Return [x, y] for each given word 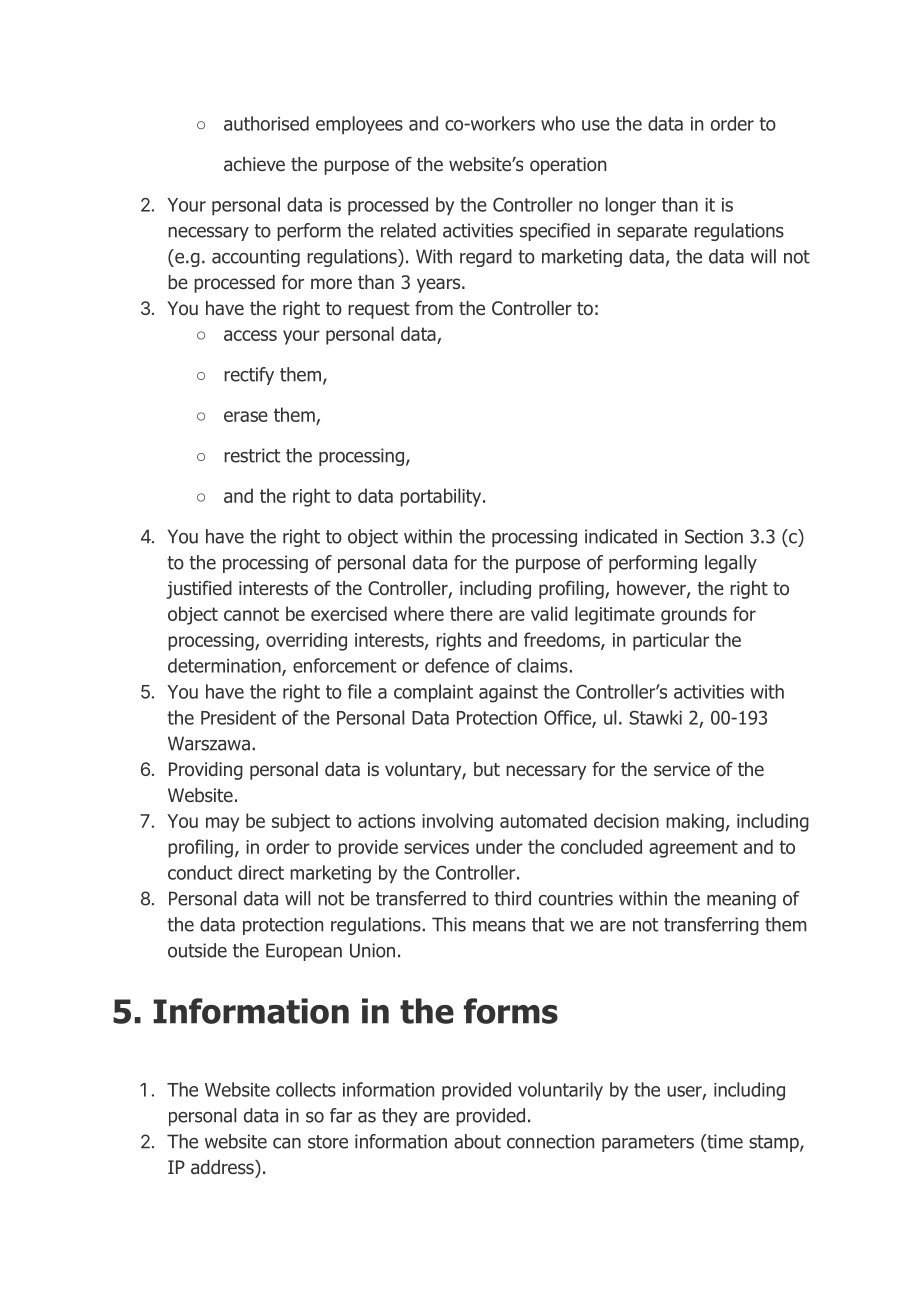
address [223, 1167]
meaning [741, 900]
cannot [251, 614]
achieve [254, 164]
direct [261, 872]
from [434, 308]
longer [631, 206]
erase [246, 416]
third [512, 898]
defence [457, 665]
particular [671, 641]
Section [714, 536]
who [558, 123]
